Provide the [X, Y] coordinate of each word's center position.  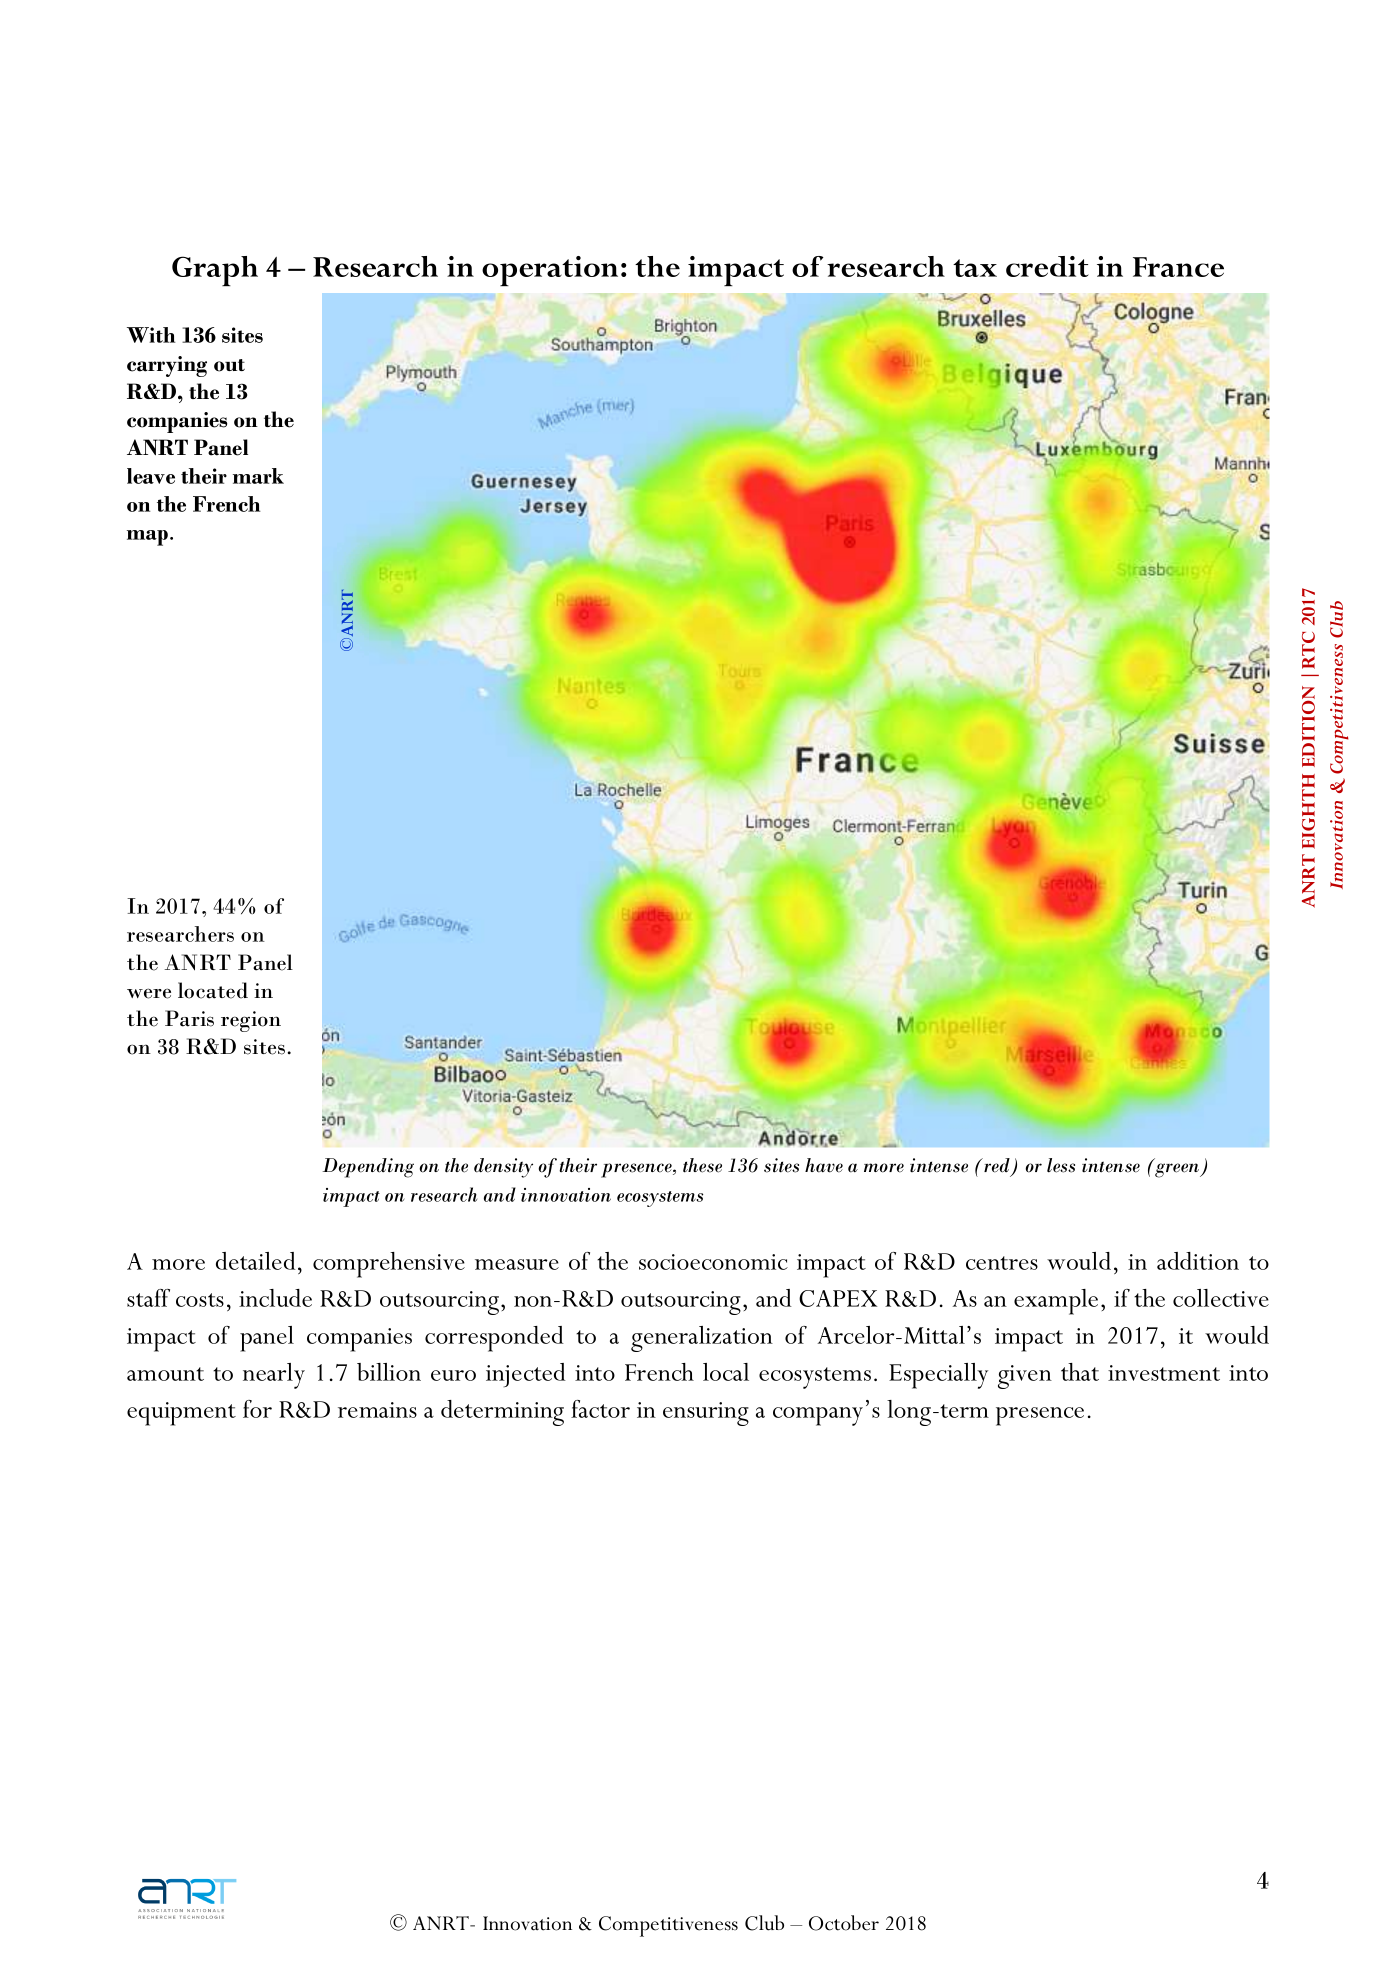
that [1080, 1372]
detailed [256, 1261]
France [1178, 267]
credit [1047, 266]
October [844, 1923]
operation [550, 271]
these [702, 1165]
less [1061, 1165]
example [1056, 1302]
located [213, 990]
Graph [215, 271]
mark [258, 476]
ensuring [706, 1414]
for [257, 1409]
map [149, 538]
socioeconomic [713, 1262]
